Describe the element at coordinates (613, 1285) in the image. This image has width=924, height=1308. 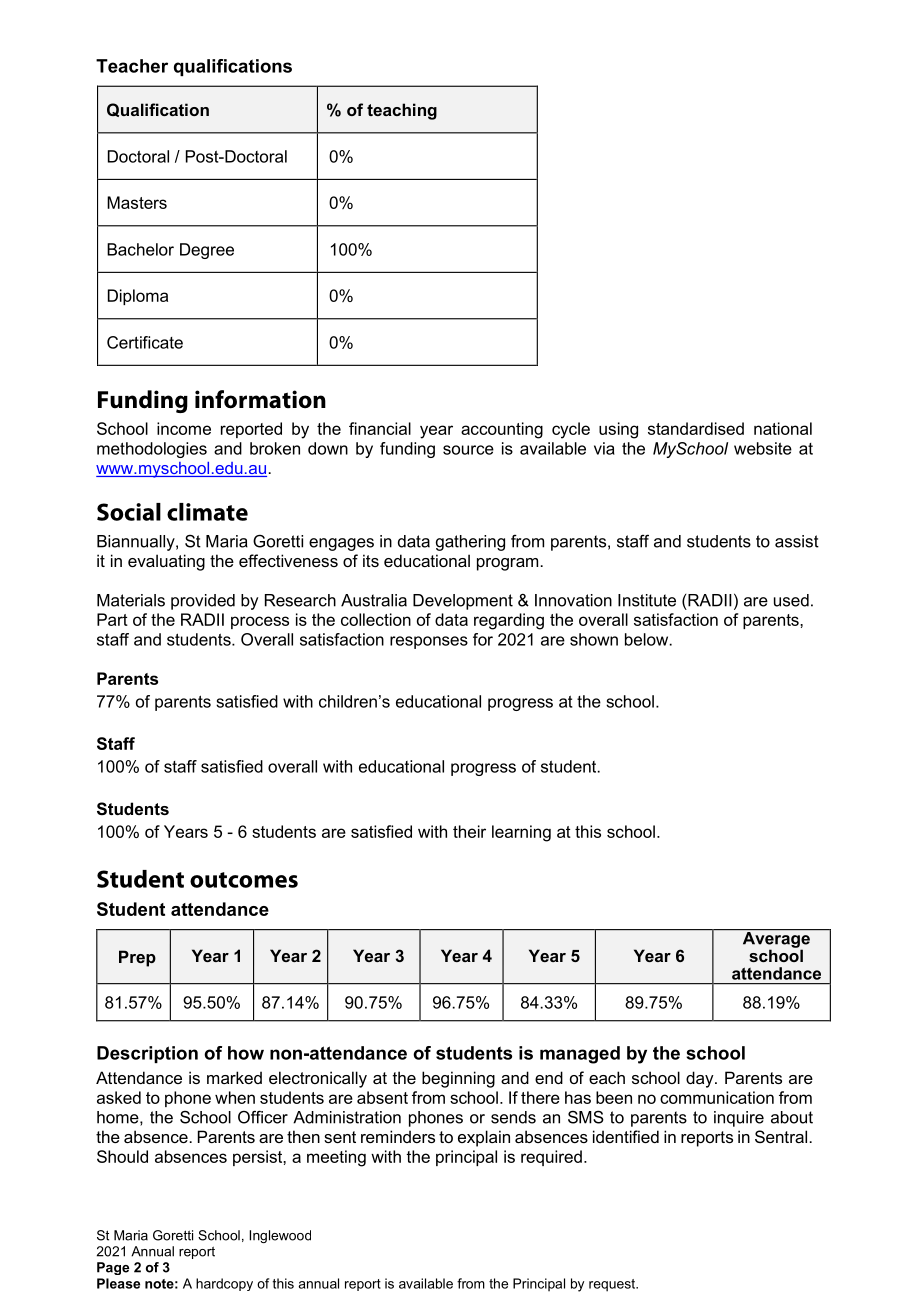
I see `request` at that location.
